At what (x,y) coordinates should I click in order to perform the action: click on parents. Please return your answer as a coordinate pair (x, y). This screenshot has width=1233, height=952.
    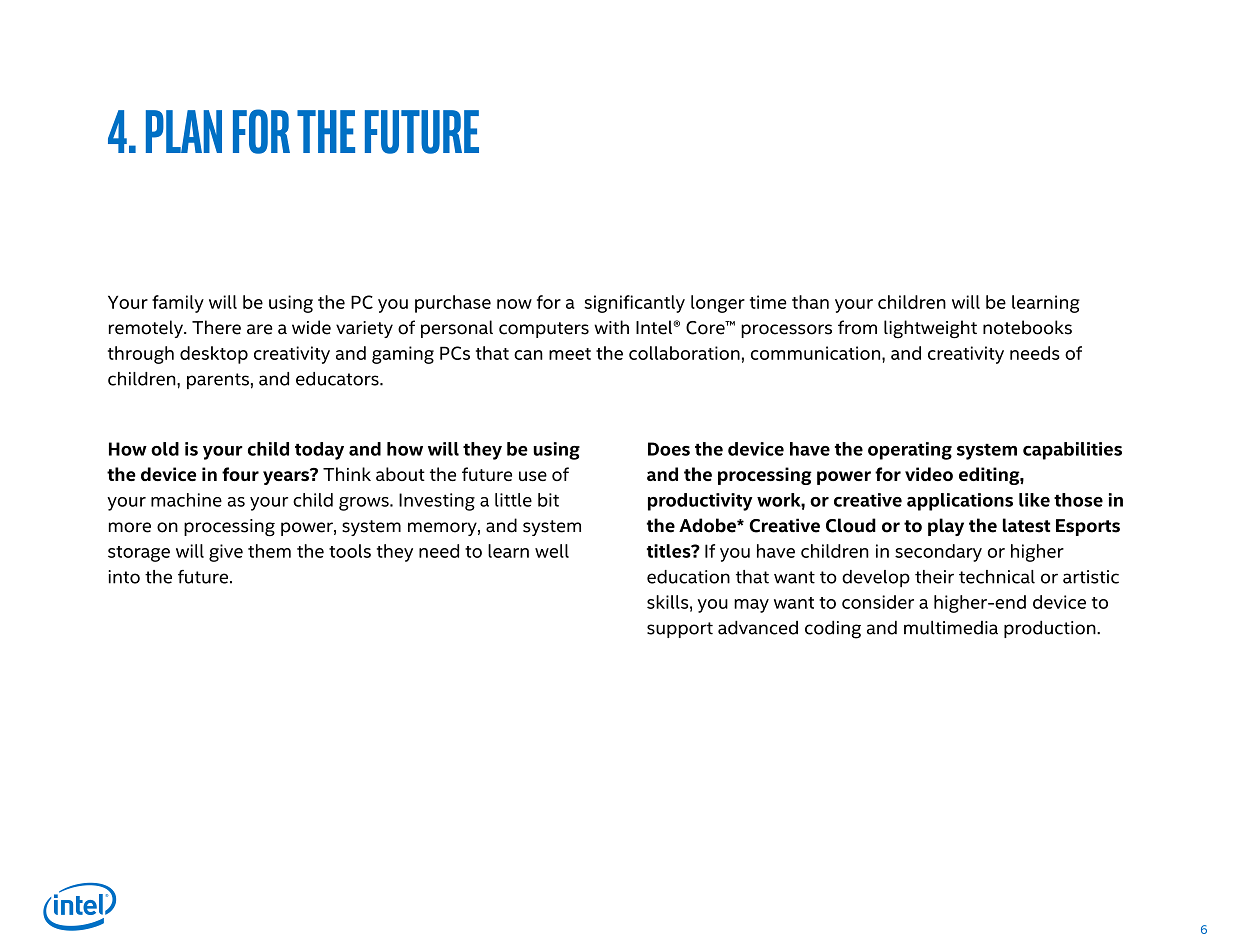
    Looking at the image, I should click on (218, 381).
